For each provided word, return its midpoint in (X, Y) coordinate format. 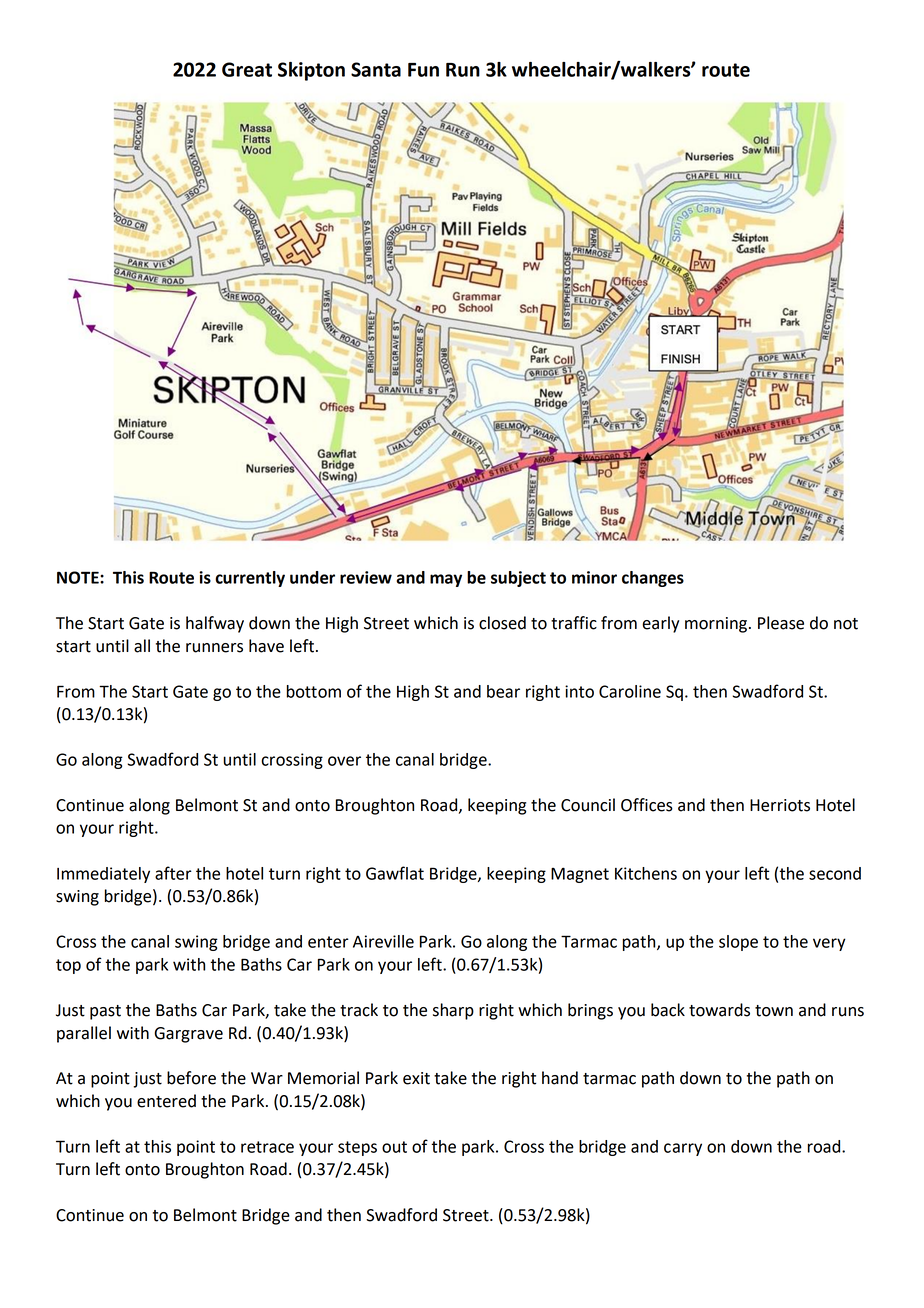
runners (214, 648)
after (173, 873)
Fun (423, 70)
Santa (376, 69)
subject (518, 579)
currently (250, 579)
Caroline (630, 691)
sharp (453, 1011)
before (191, 1078)
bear (503, 691)
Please (781, 623)
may (446, 580)
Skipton (311, 71)
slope (738, 943)
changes (653, 579)
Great (247, 69)
